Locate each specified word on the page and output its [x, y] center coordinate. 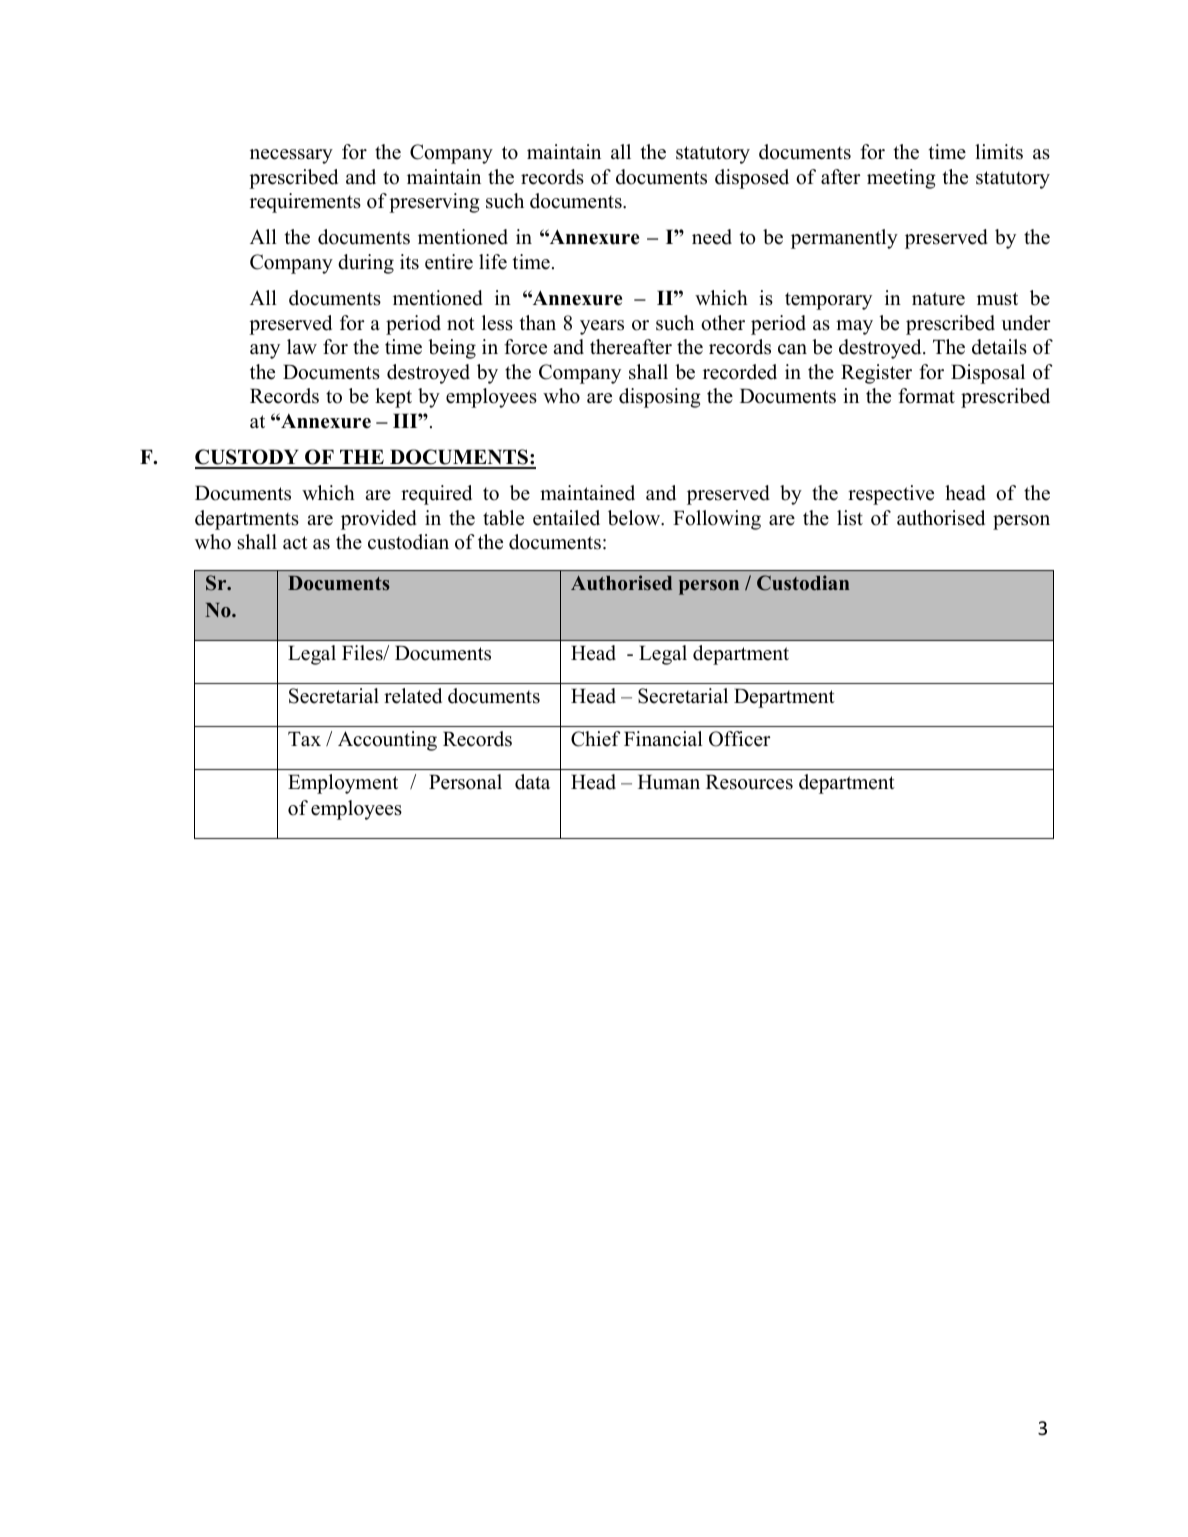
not [461, 324]
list [850, 518]
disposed [752, 179]
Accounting [387, 741]
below [635, 518]
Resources [749, 782]
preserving [434, 203]
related [413, 696]
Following [717, 520]
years [602, 327]
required [436, 495]
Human [669, 782]
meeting [901, 179]
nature [938, 299]
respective [891, 495]
